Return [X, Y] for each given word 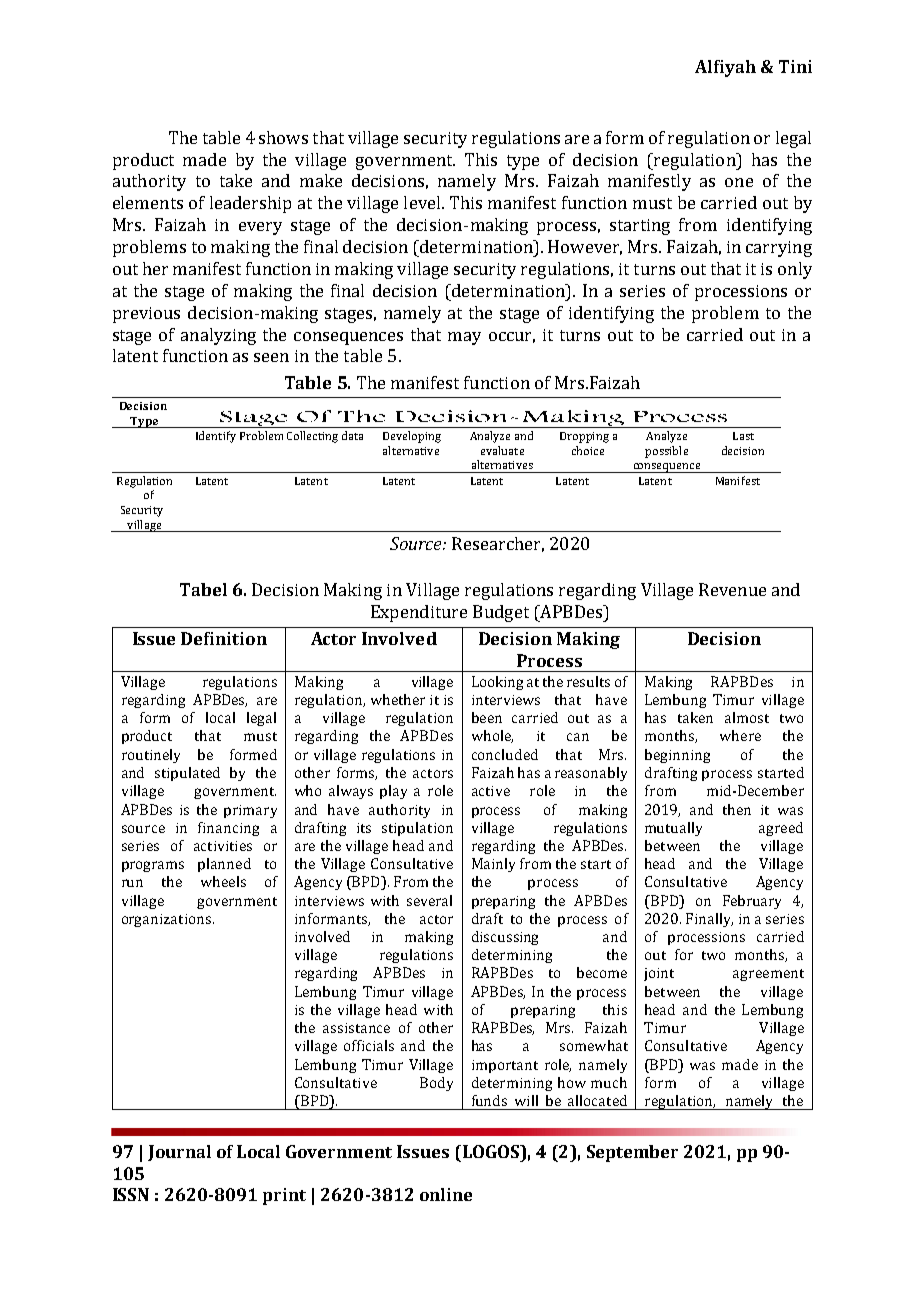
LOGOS [490, 1151]
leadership [250, 204]
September [632, 1153]
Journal [179, 1153]
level [423, 202]
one [739, 182]
